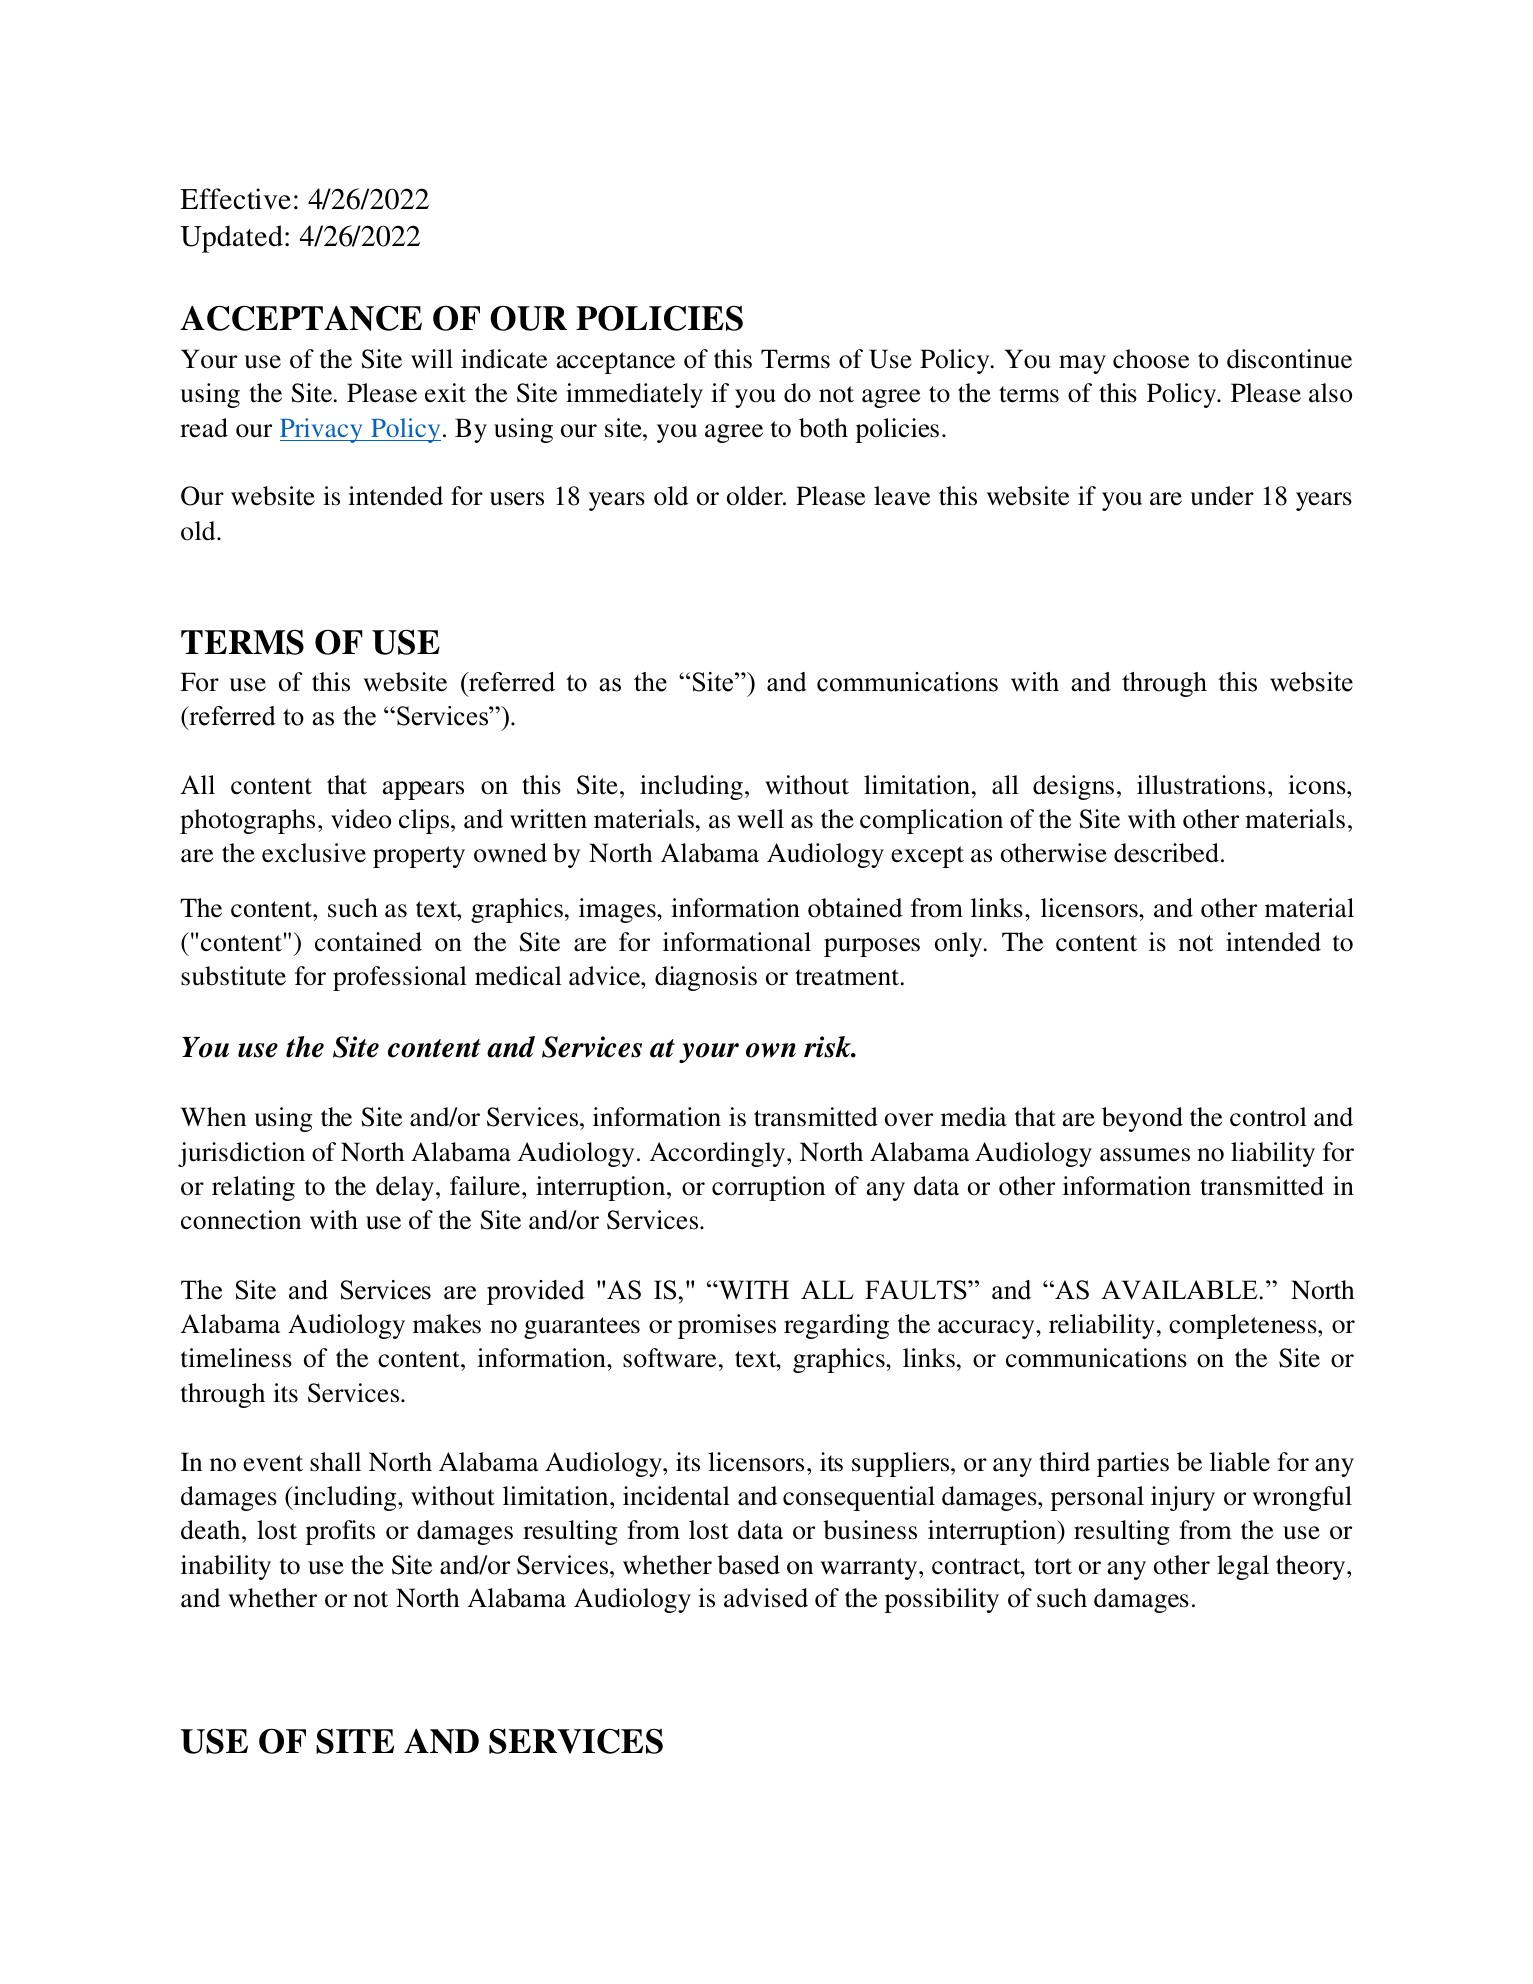 The width and height of the screenshot is (1533, 1984). What do you see at coordinates (423, 790) in the screenshot?
I see `appears` at bounding box center [423, 790].
